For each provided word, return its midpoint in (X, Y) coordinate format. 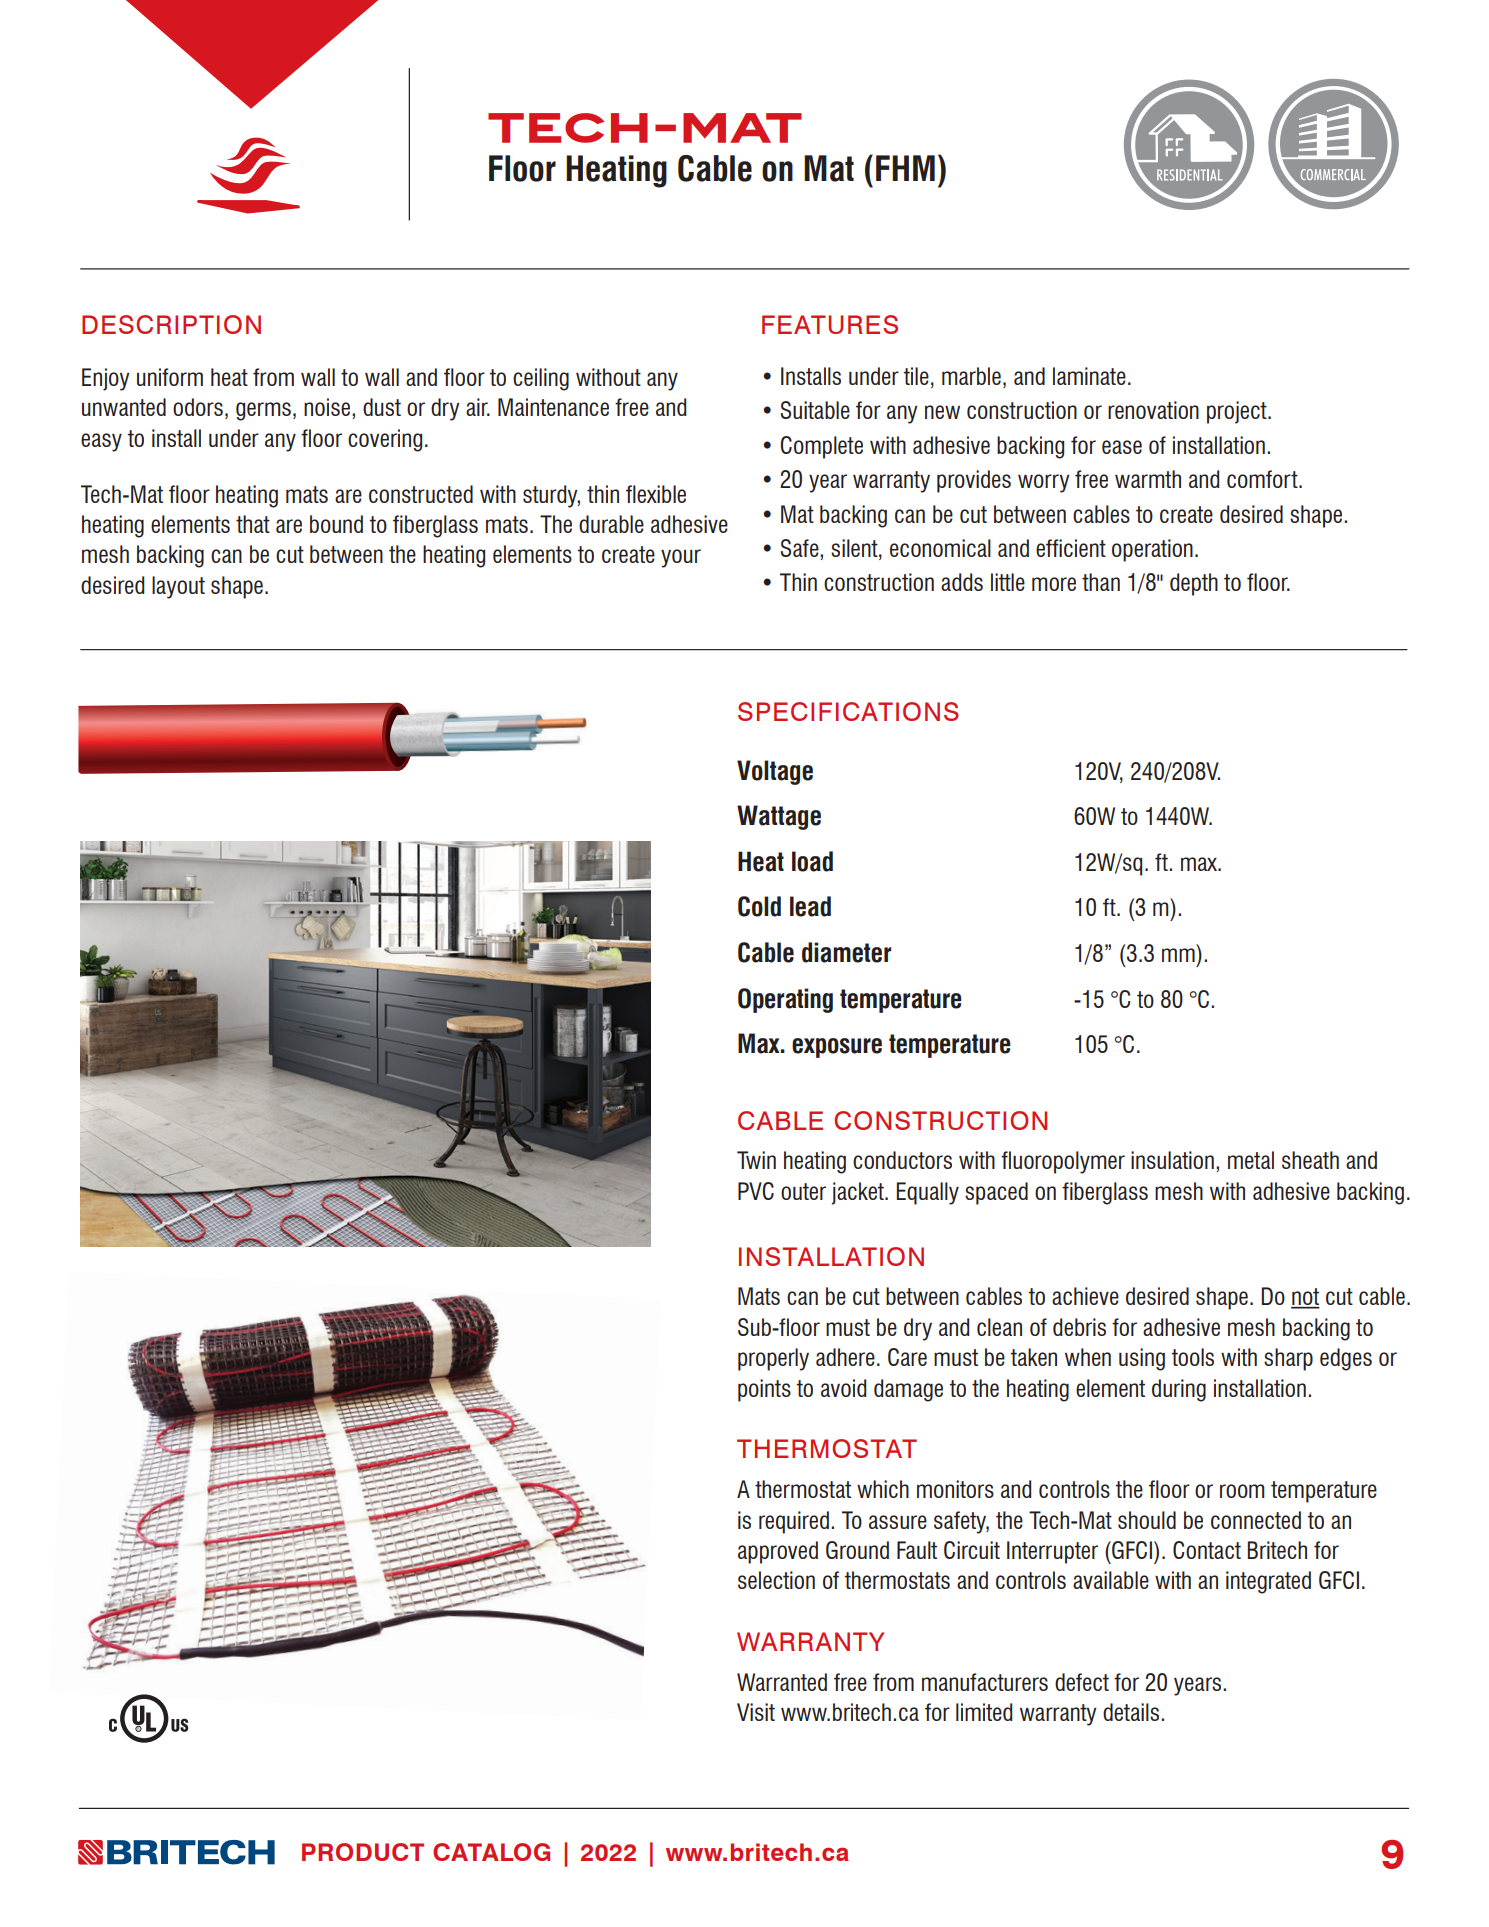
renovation (1153, 410)
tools (1192, 1357)
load (812, 861)
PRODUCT (363, 1852)
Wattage (779, 817)
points (764, 1390)
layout (178, 587)
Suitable (815, 410)
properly (773, 1359)
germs (263, 411)
